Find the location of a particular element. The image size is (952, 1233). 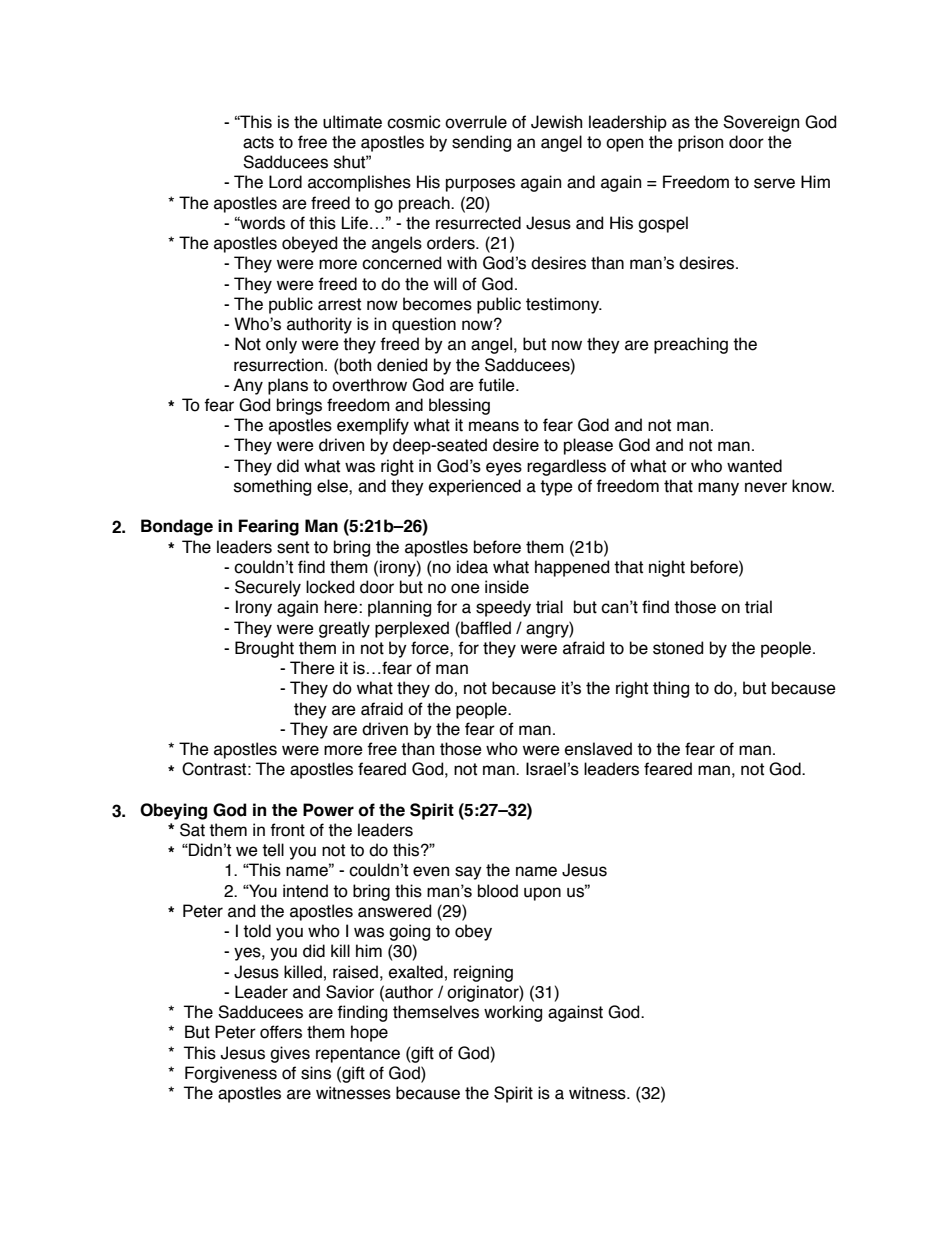

Securely is located at coordinates (268, 588).
